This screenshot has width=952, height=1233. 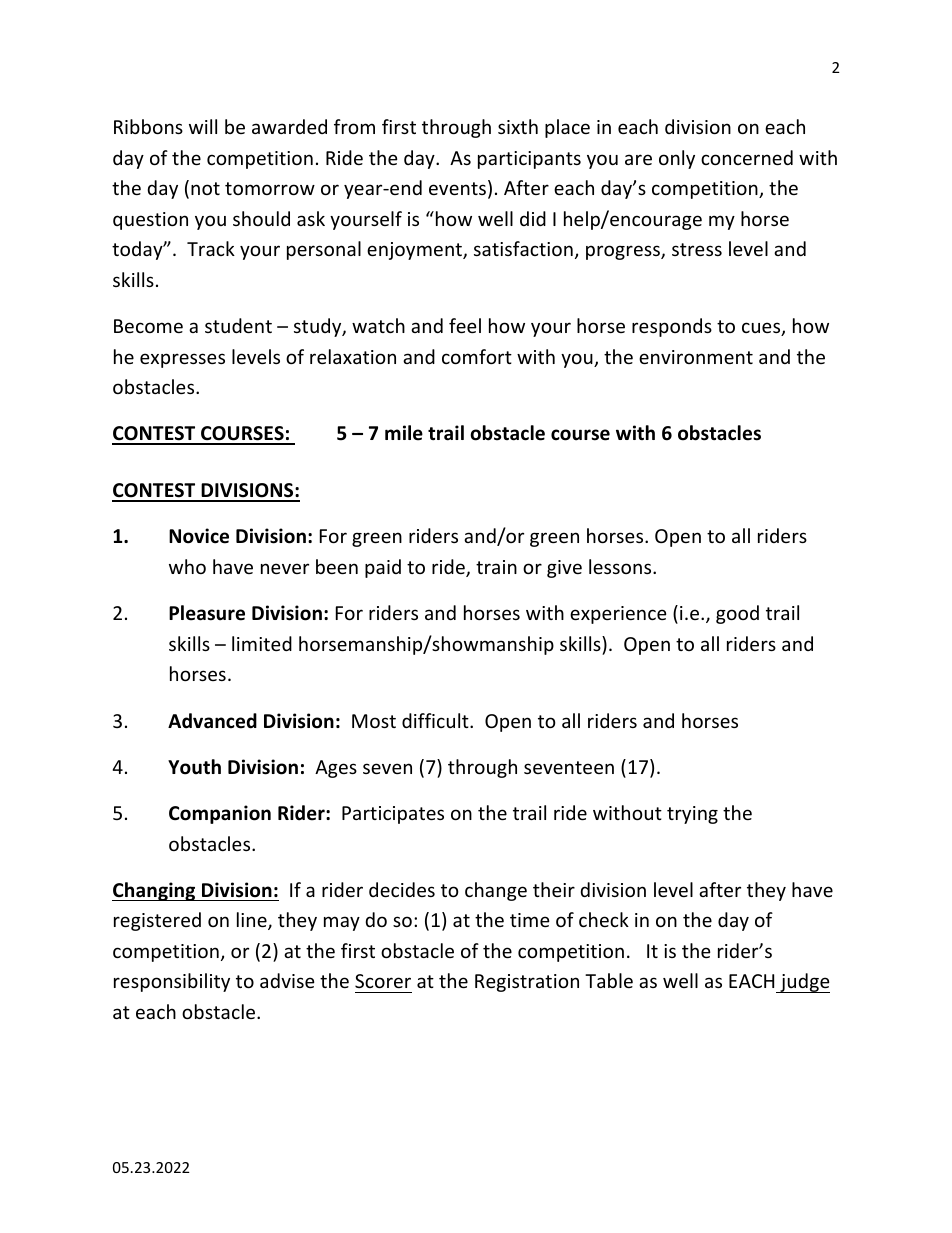 What do you see at coordinates (747, 157) in the screenshot?
I see `concerned` at bounding box center [747, 157].
